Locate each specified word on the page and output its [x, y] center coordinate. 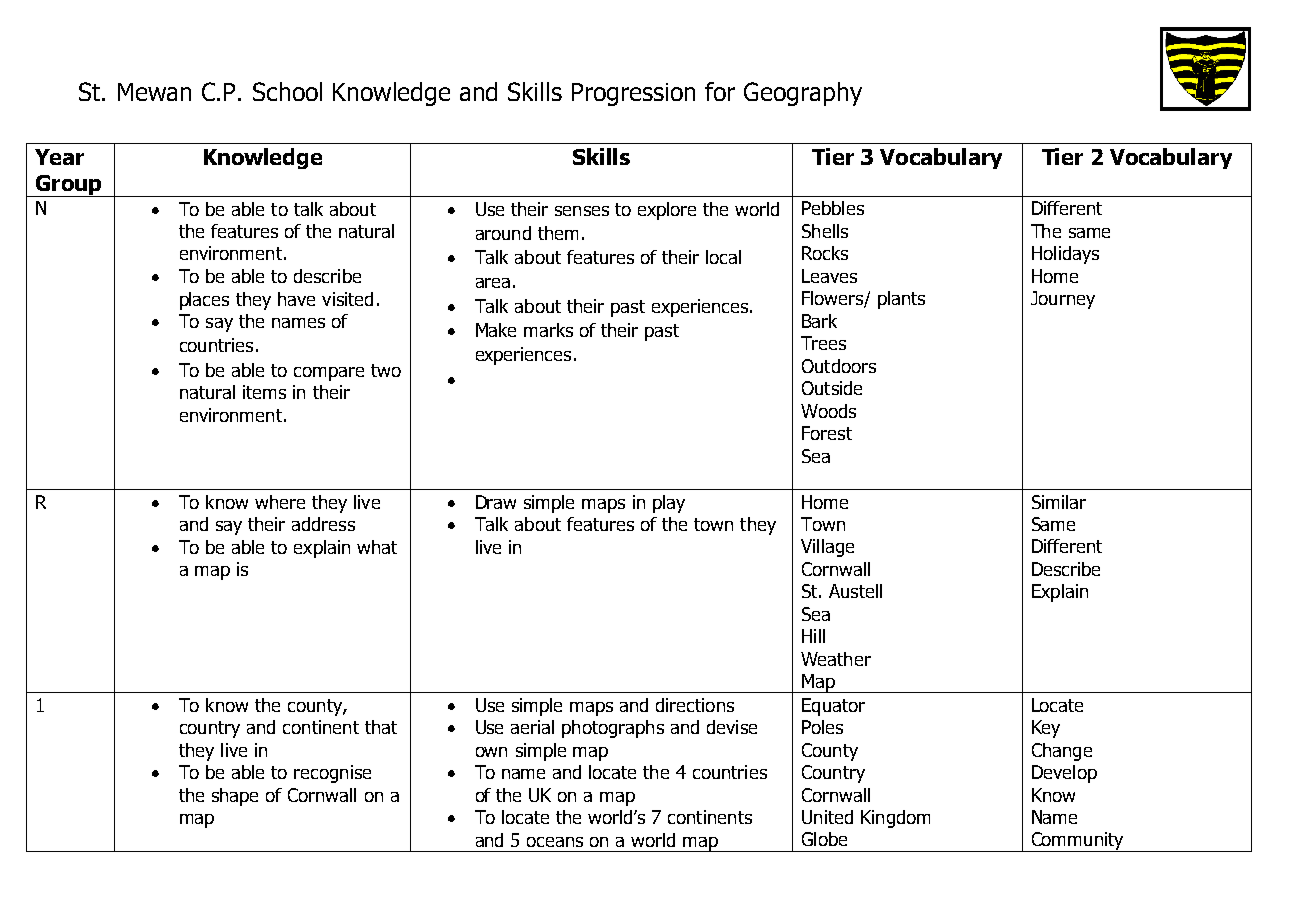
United [827, 817]
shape [235, 797]
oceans [555, 842]
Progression [633, 94]
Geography [803, 94]
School [287, 91]
